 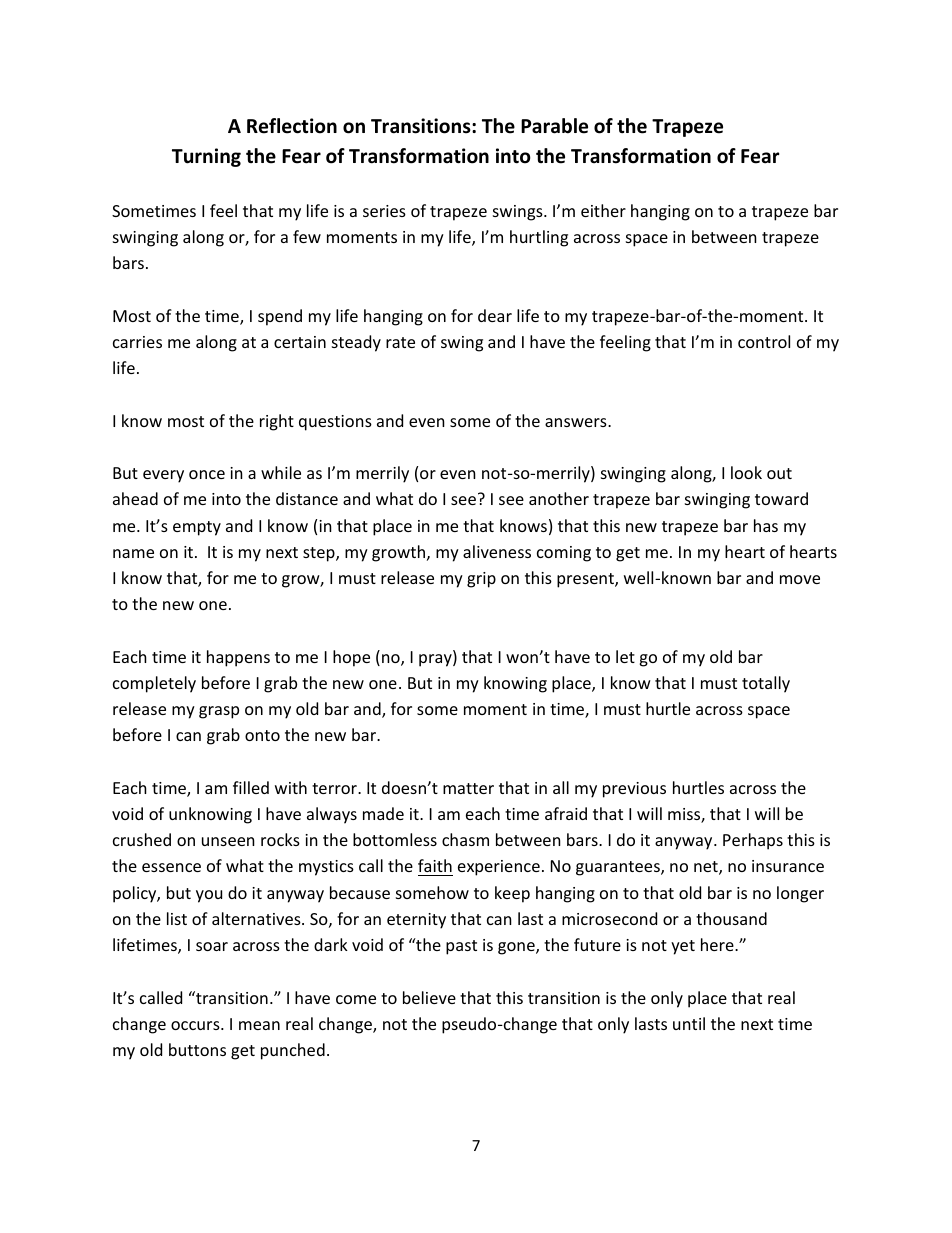 I want to click on grasp, so click(x=219, y=712).
